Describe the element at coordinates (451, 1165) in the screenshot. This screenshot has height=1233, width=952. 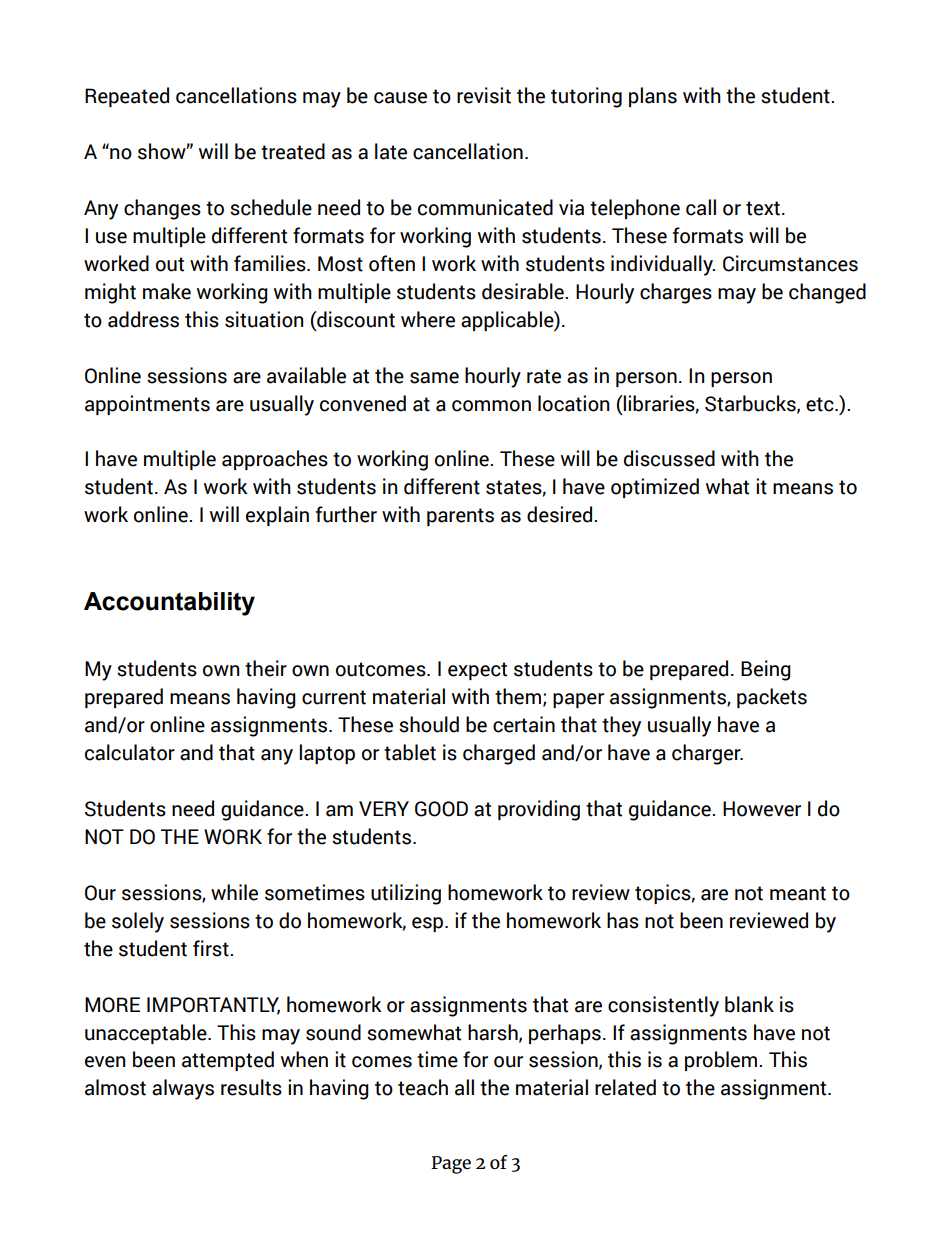
I see `Page` at that location.
